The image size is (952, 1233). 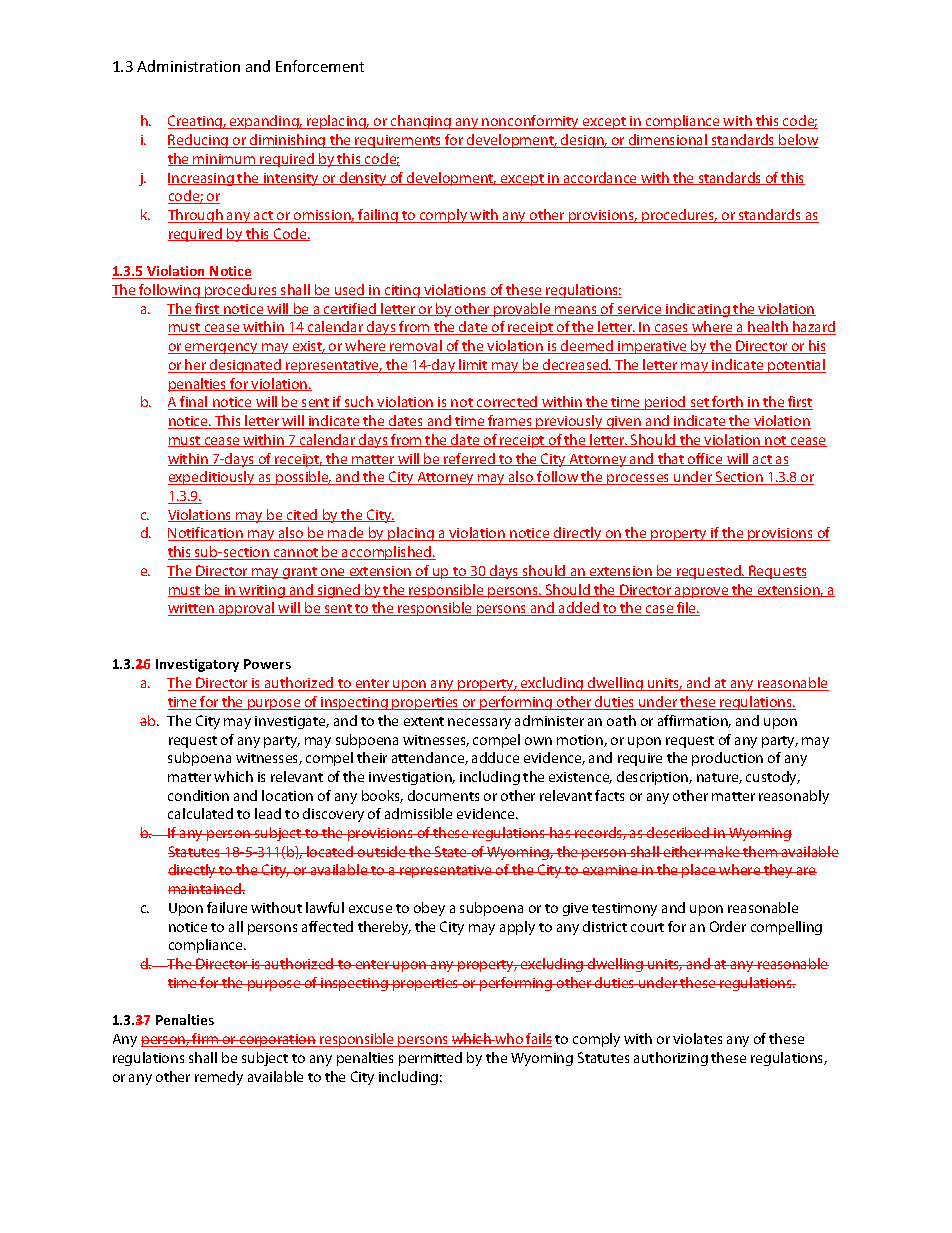 I want to click on below, so click(x=798, y=141).
